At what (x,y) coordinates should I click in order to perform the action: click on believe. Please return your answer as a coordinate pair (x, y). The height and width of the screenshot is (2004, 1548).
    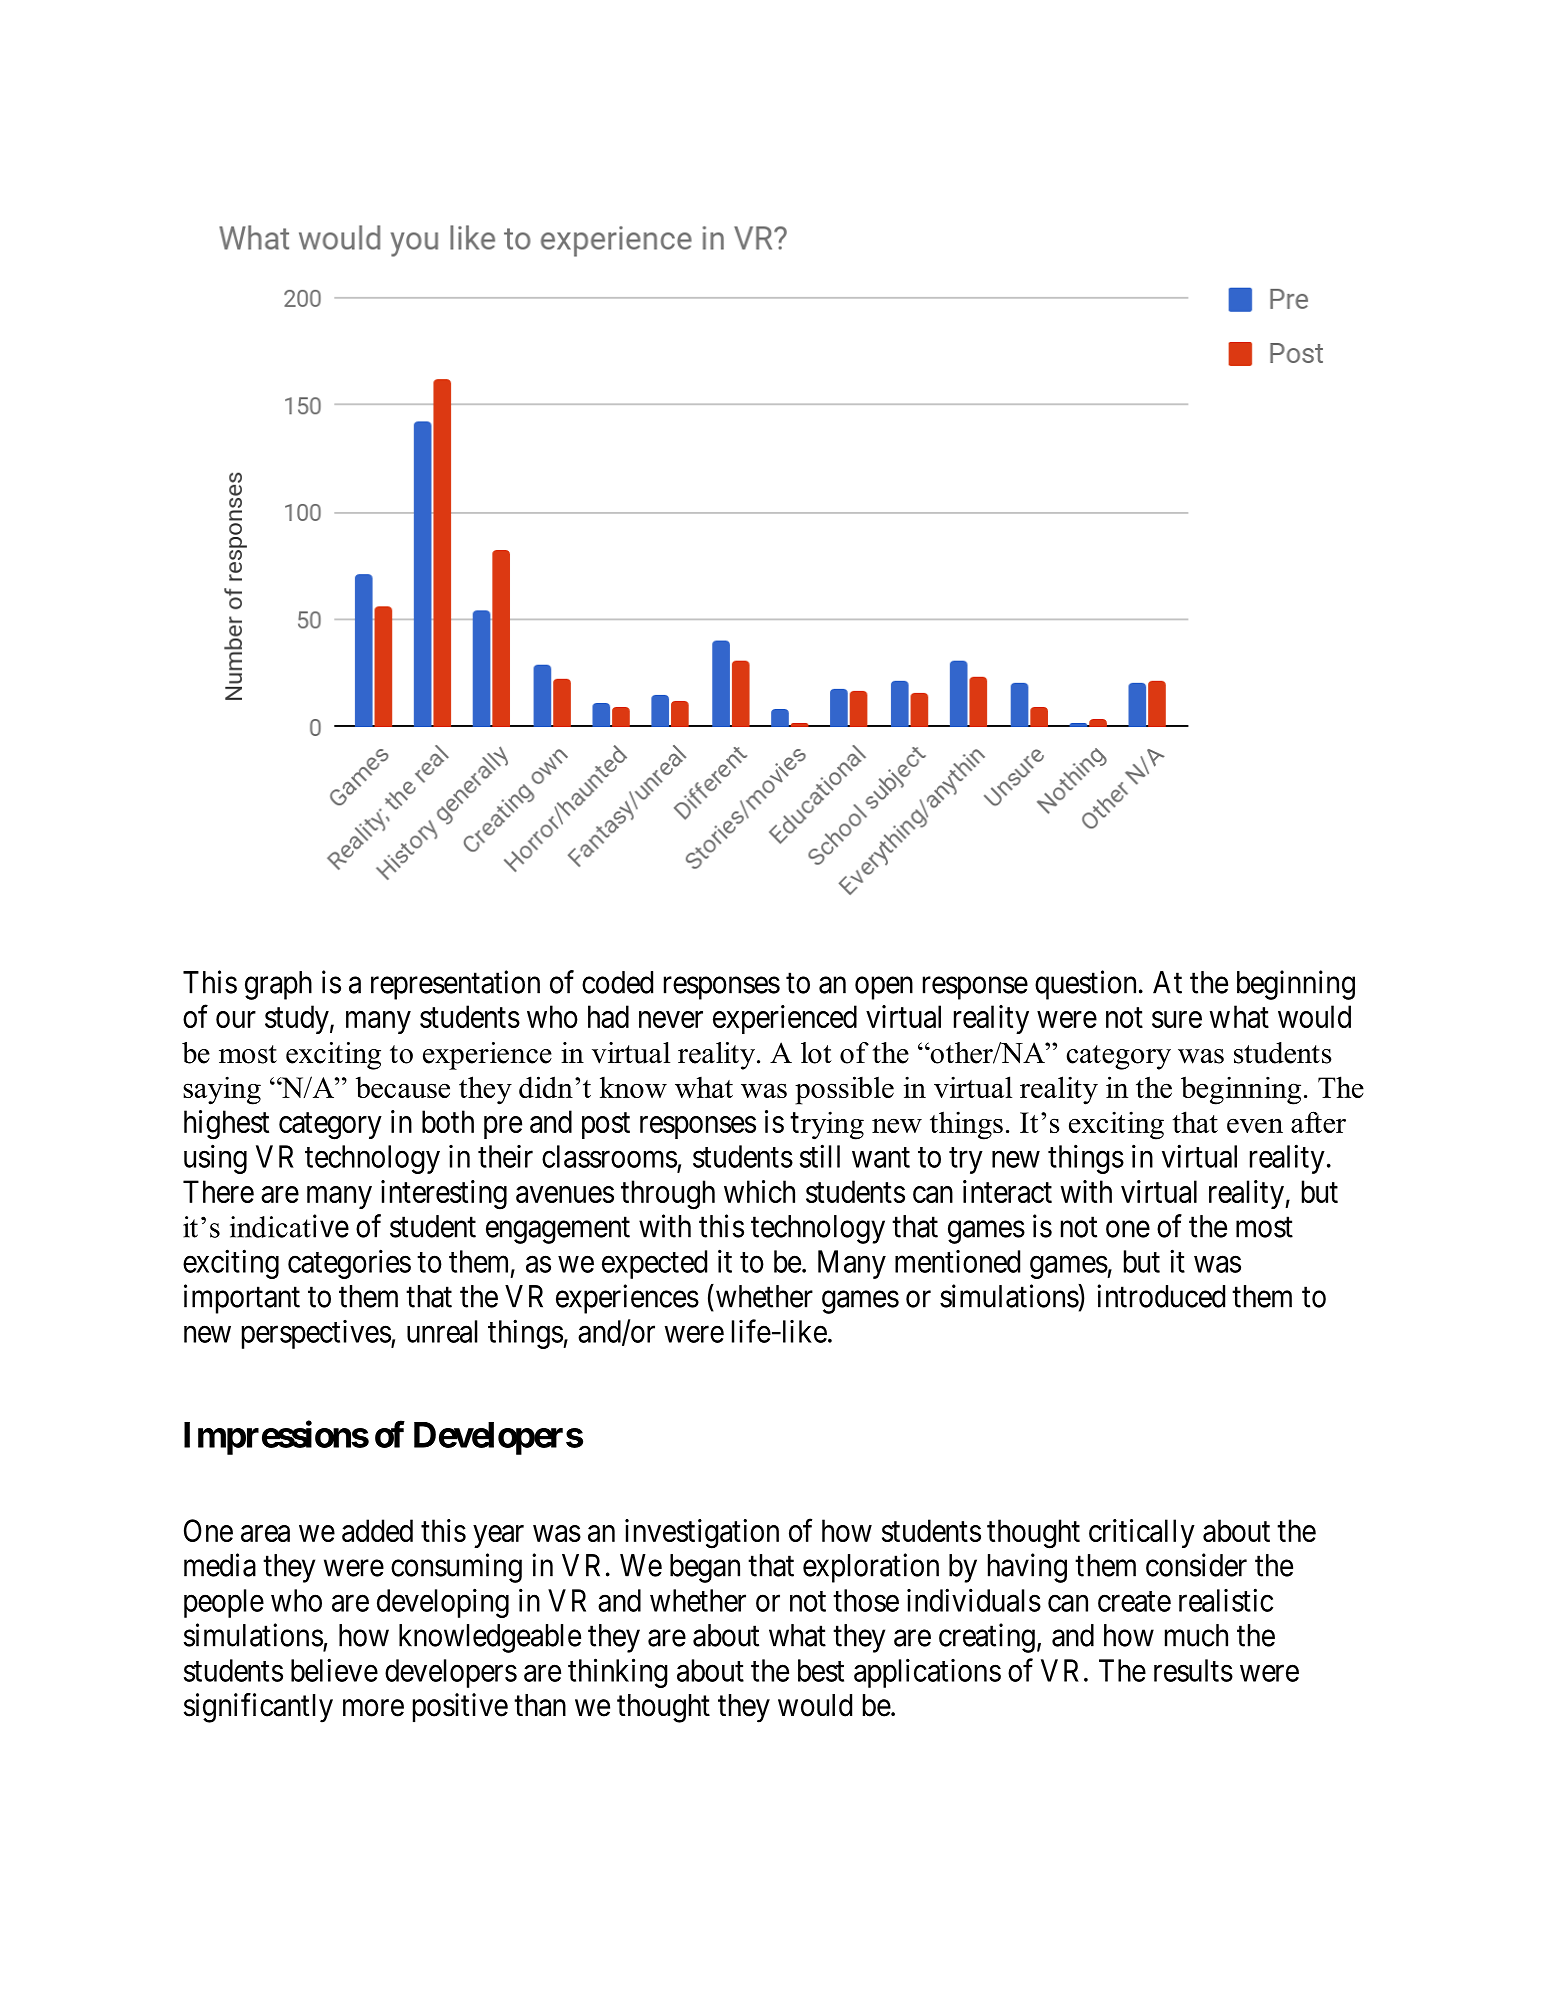
    Looking at the image, I should click on (334, 1670).
